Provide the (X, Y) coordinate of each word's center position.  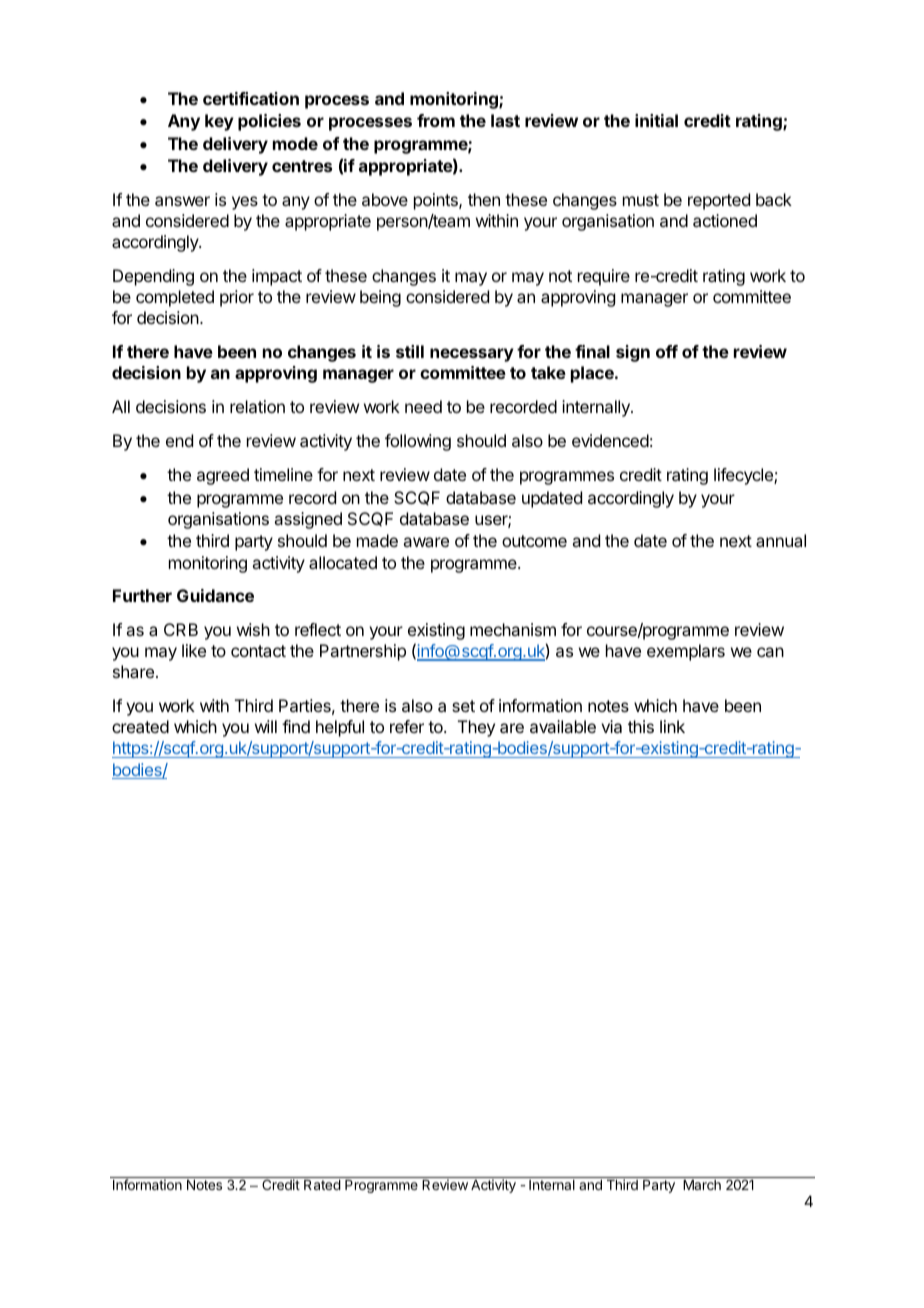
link (672, 726)
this (641, 726)
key (219, 122)
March (702, 1185)
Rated (322, 1185)
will (266, 726)
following (418, 442)
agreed (223, 476)
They (476, 728)
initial (656, 120)
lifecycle (744, 476)
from (436, 120)
